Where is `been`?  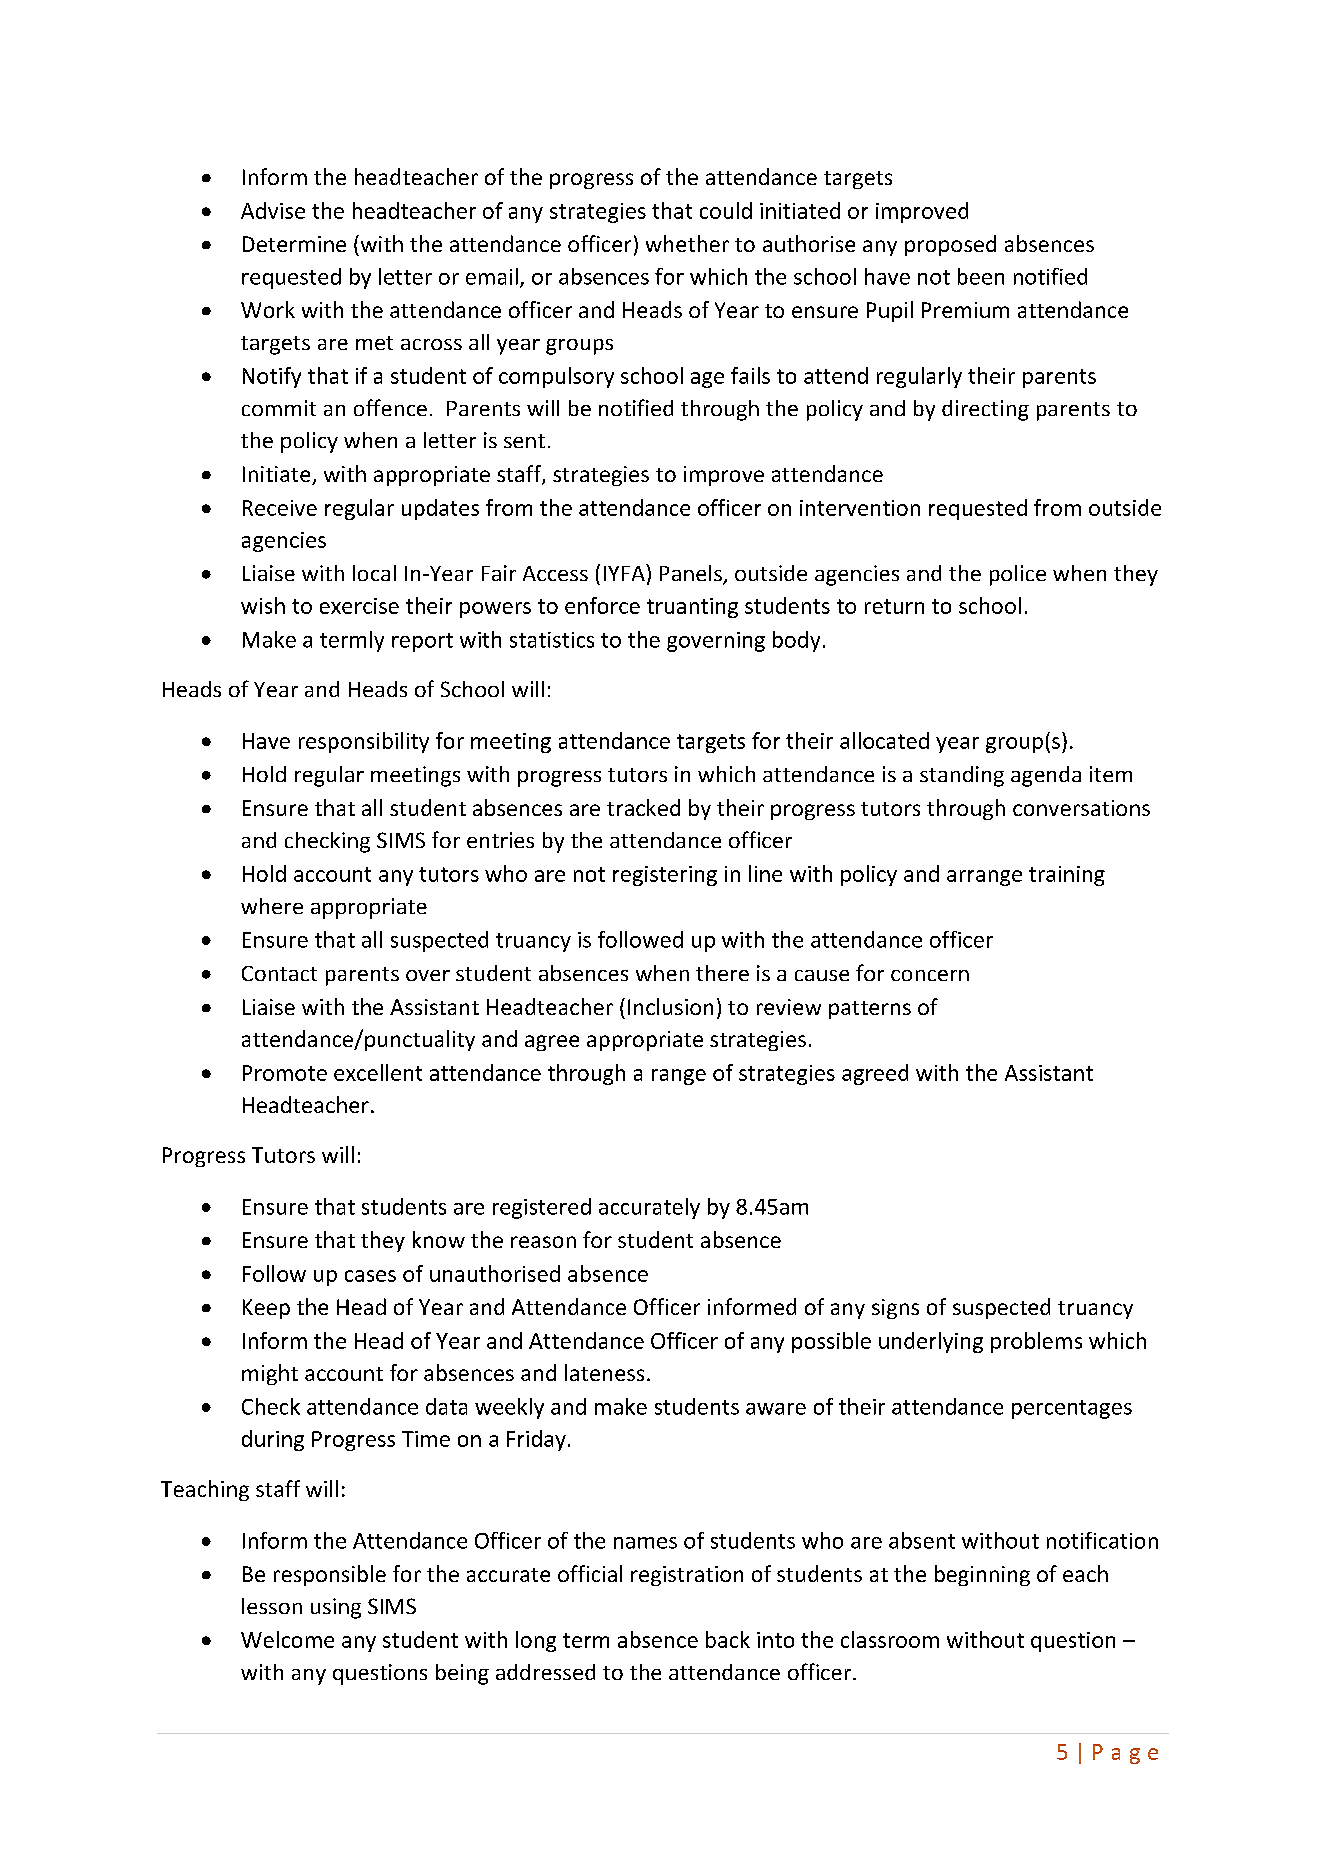 been is located at coordinates (981, 276).
